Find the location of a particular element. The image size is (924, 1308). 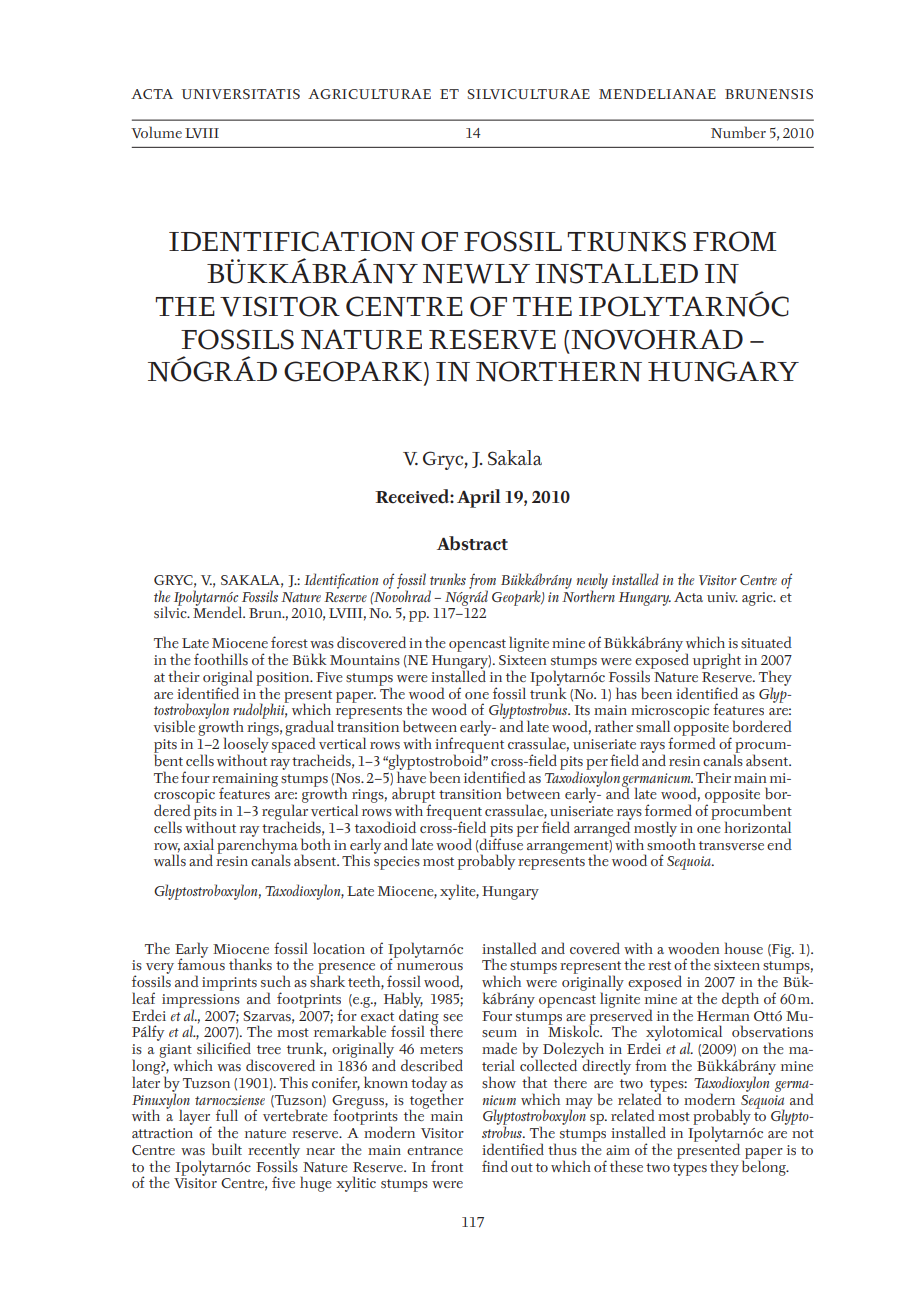

see is located at coordinates (453, 1018).
